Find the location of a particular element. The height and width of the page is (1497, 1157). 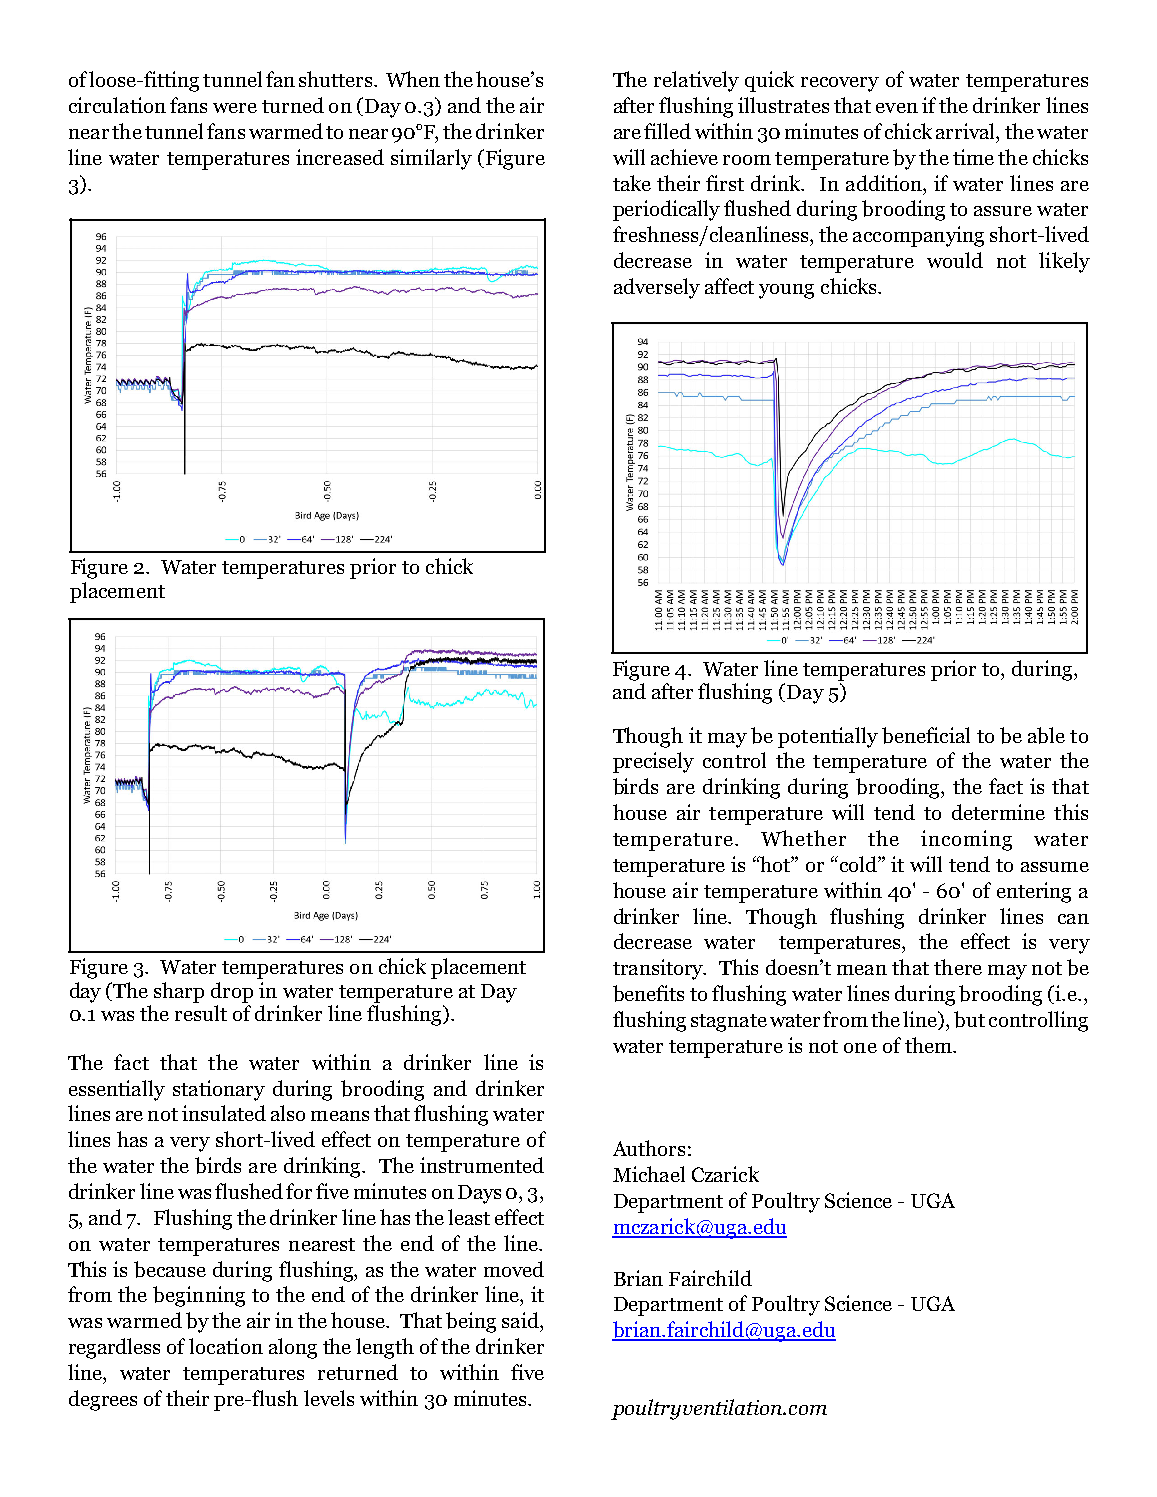

location is located at coordinates (226, 1346).
